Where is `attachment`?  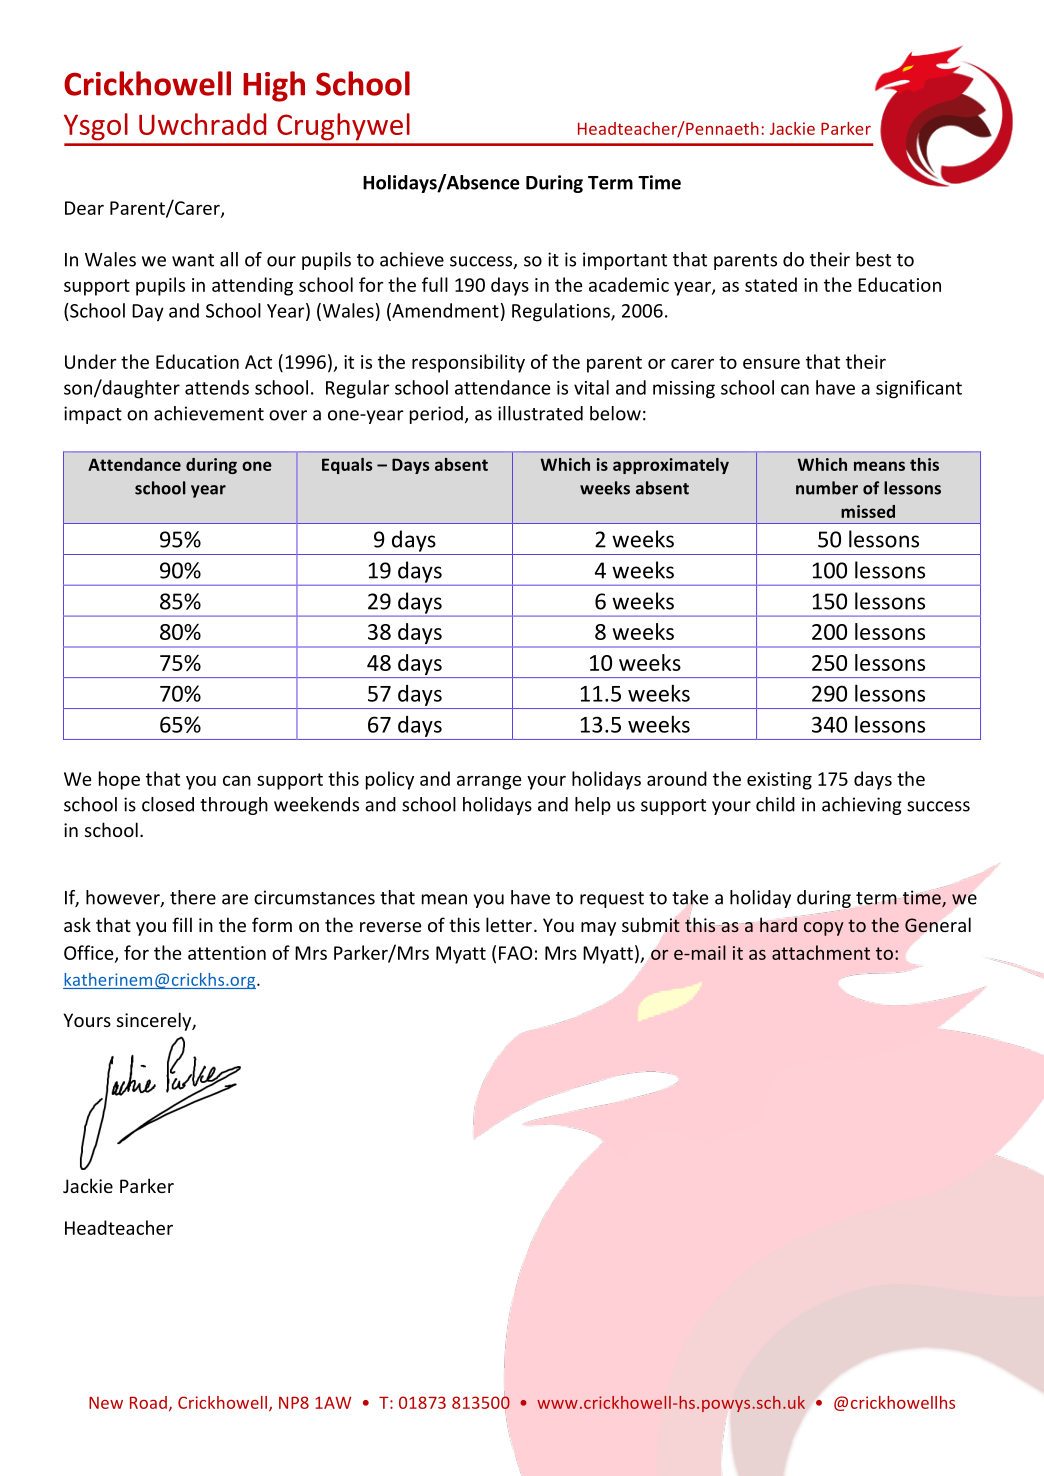 attachment is located at coordinates (821, 952).
